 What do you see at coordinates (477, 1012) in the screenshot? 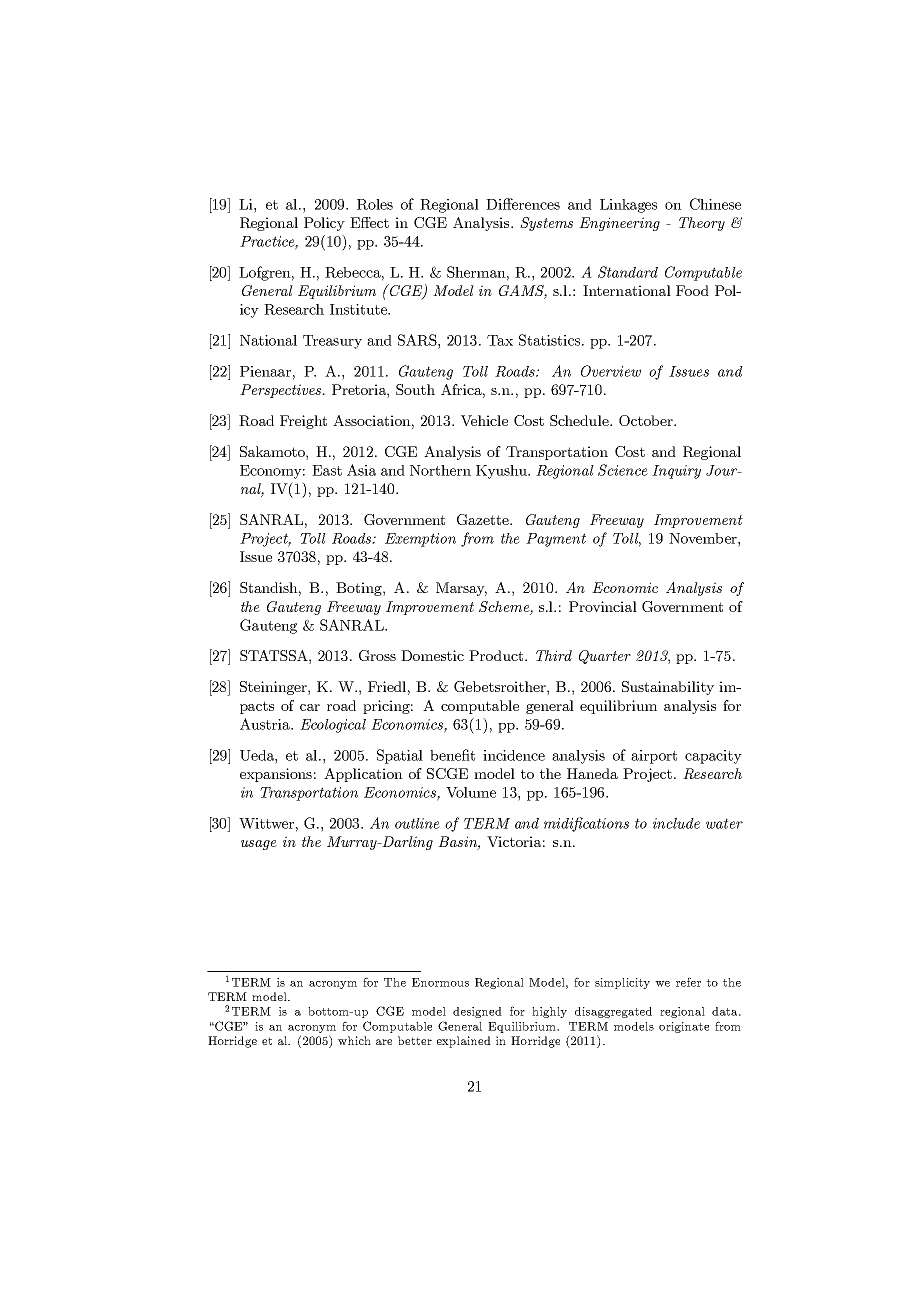
I see `designed` at bounding box center [477, 1012].
